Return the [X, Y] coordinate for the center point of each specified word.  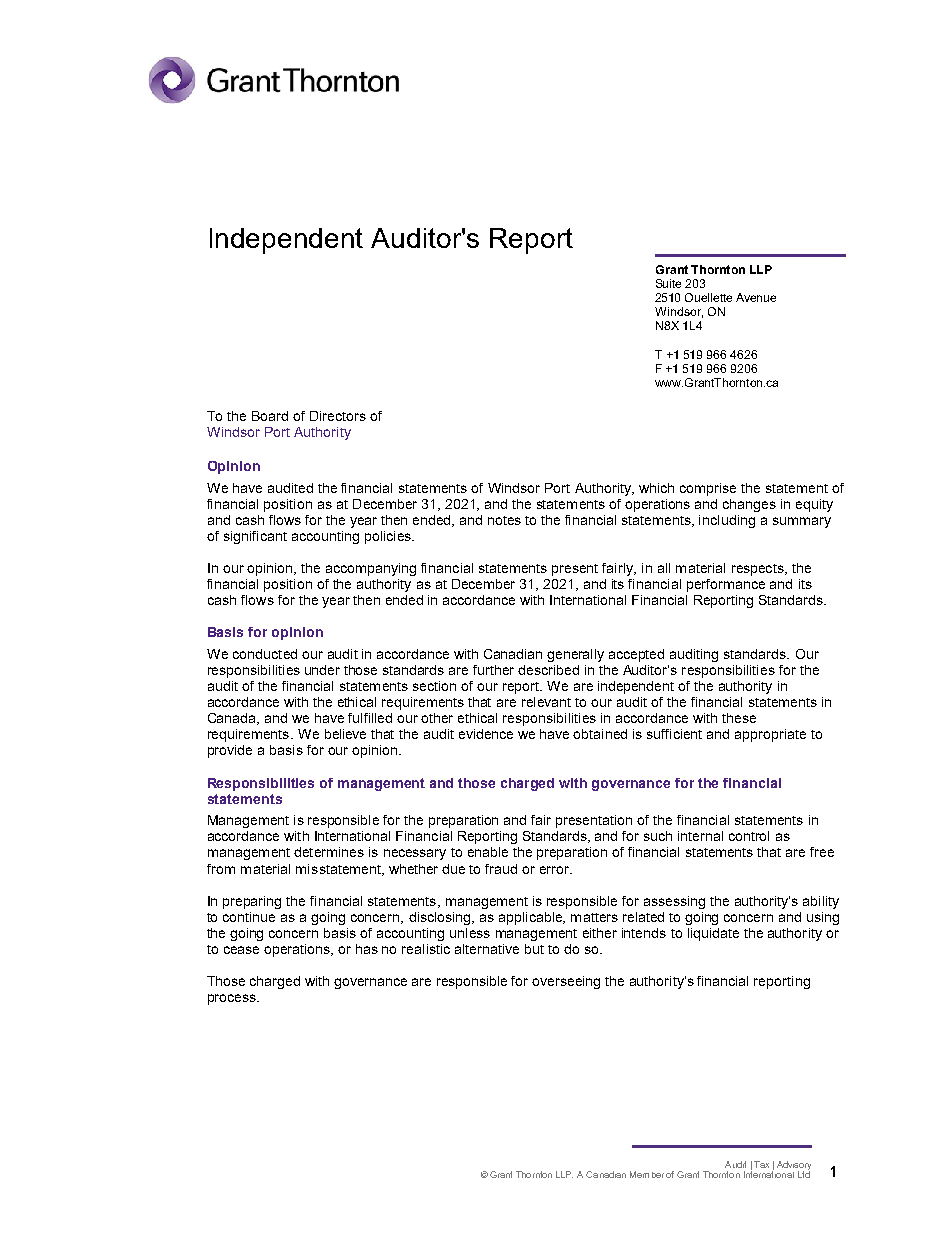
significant [255, 537]
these [739, 718]
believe [345, 734]
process [233, 999]
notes [504, 520]
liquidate [713, 934]
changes [749, 505]
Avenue [756, 297]
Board [270, 416]
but [534, 949]
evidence [486, 734]
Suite [668, 283]
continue [249, 917]
